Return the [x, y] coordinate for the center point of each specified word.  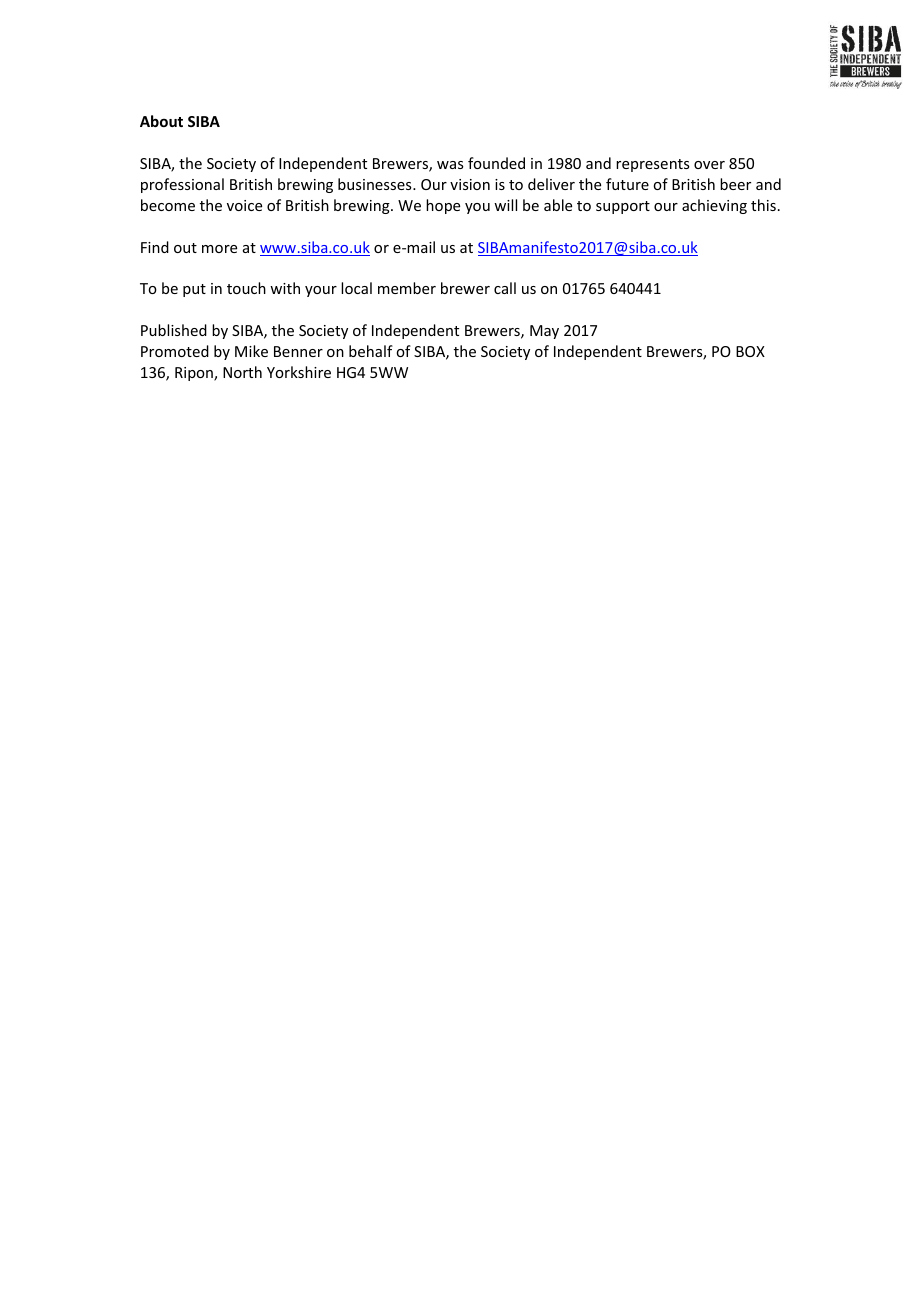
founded [496, 163]
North [242, 372]
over [709, 165]
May [544, 332]
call [505, 288]
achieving [714, 206]
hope [443, 206]
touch [246, 288]
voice [244, 205]
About [161, 121]
